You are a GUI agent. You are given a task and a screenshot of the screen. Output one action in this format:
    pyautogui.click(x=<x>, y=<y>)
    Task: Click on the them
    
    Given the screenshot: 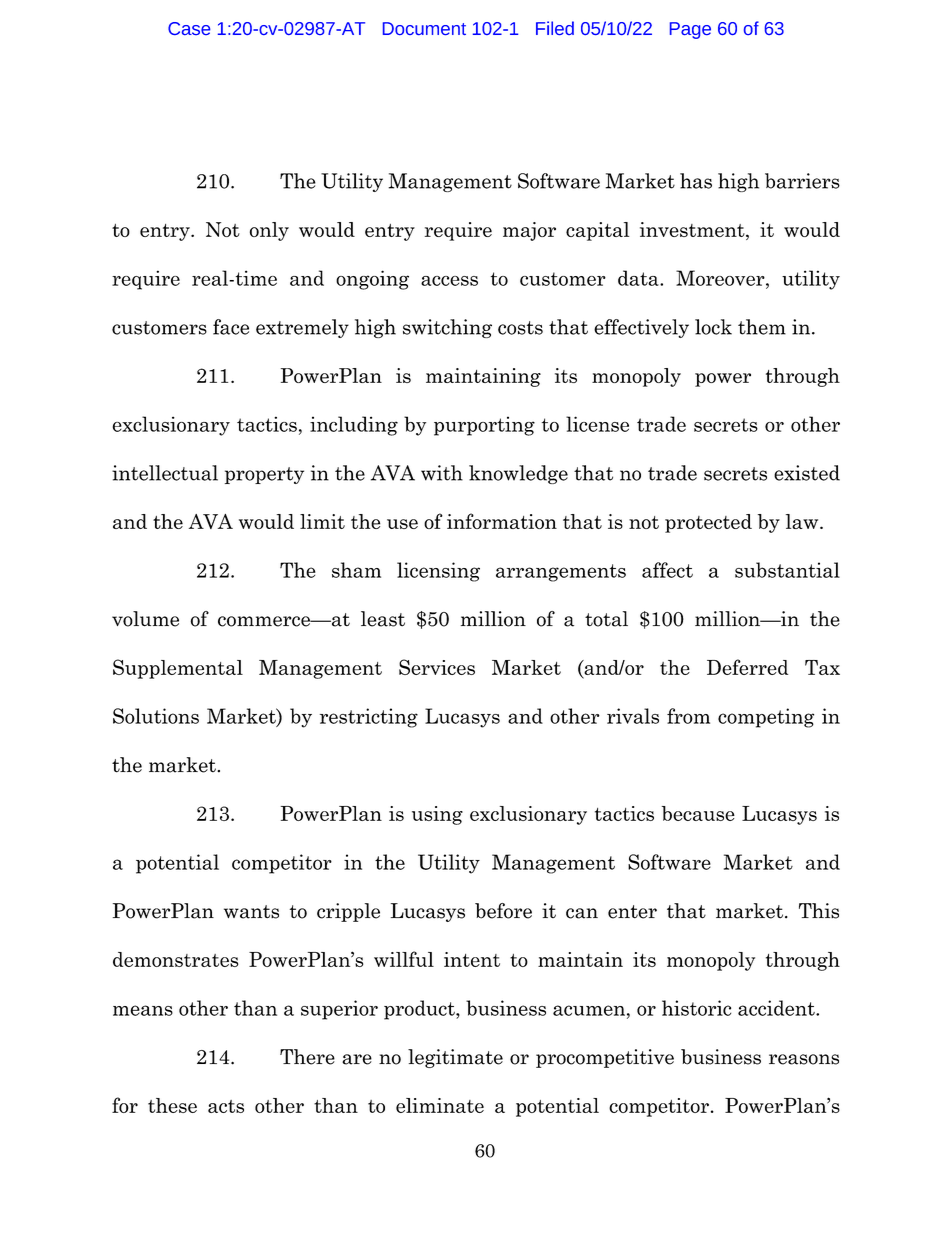 What is the action you would take?
    pyautogui.click(x=762, y=327)
